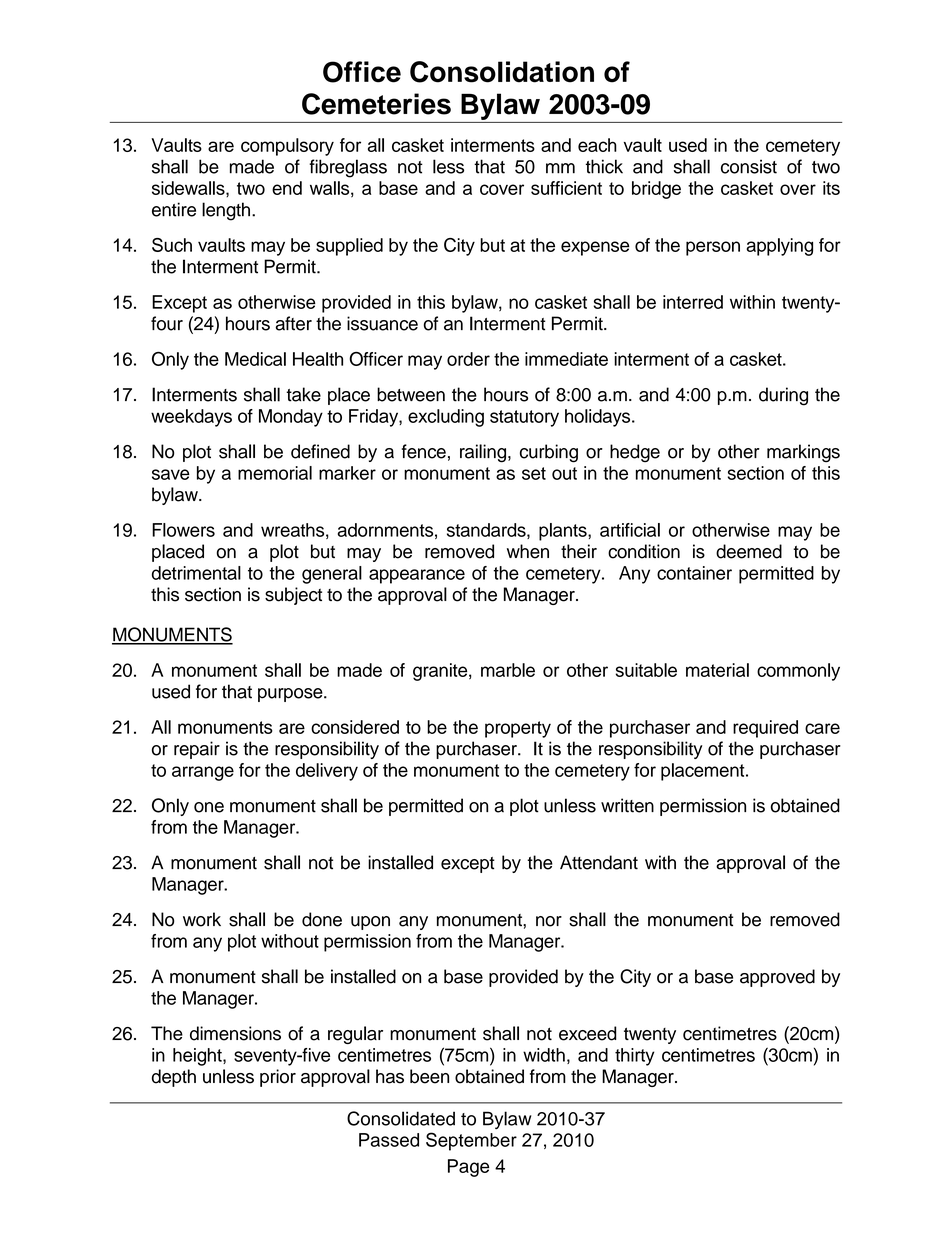 The height and width of the page is (1233, 952). What do you see at coordinates (749, 166) in the page?
I see `consist` at bounding box center [749, 166].
